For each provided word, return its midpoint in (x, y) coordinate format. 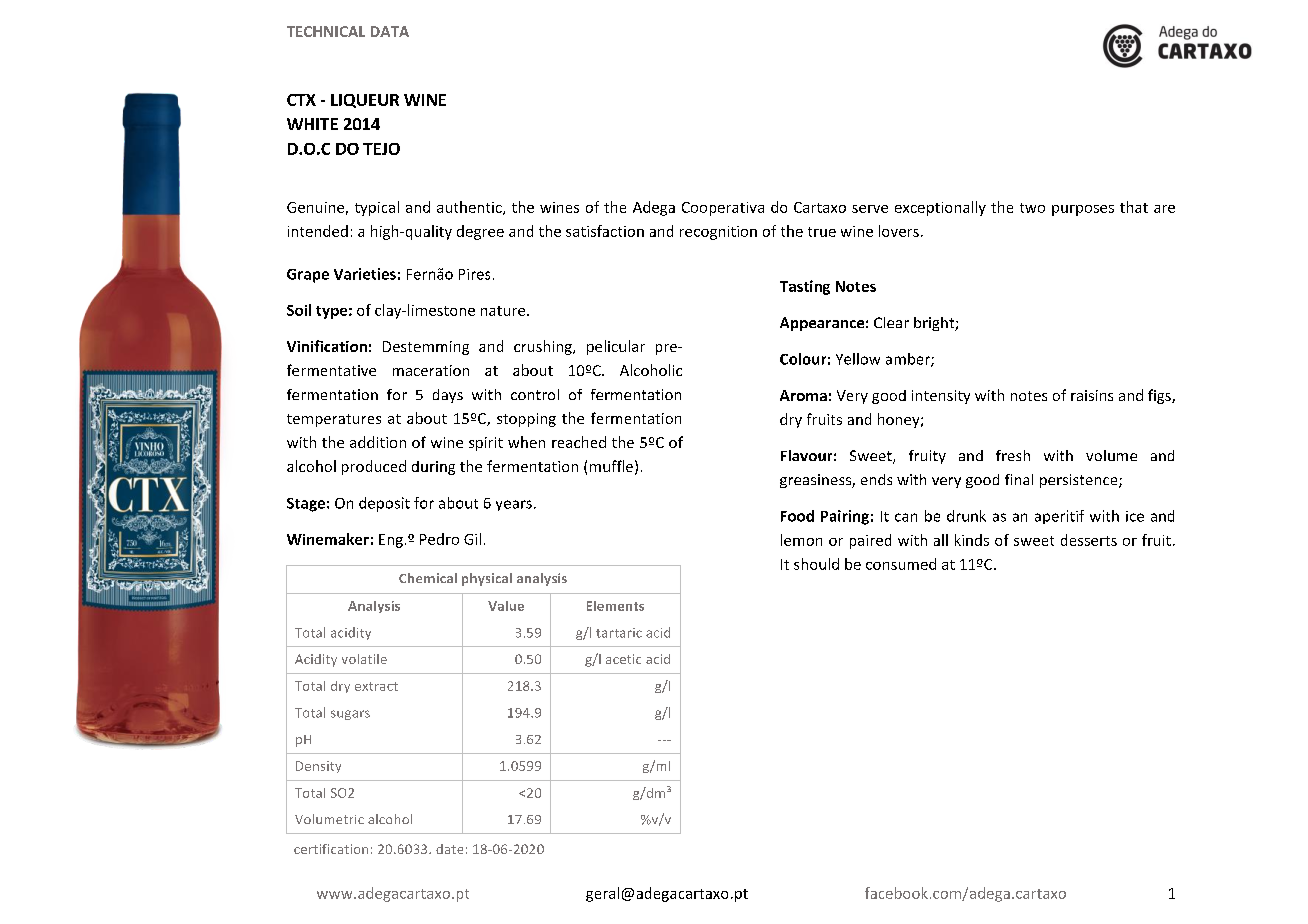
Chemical (428, 578)
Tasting (805, 287)
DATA (390, 31)
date (449, 849)
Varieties (365, 274)
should (816, 564)
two (1032, 208)
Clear (891, 322)
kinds (972, 540)
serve (870, 209)
